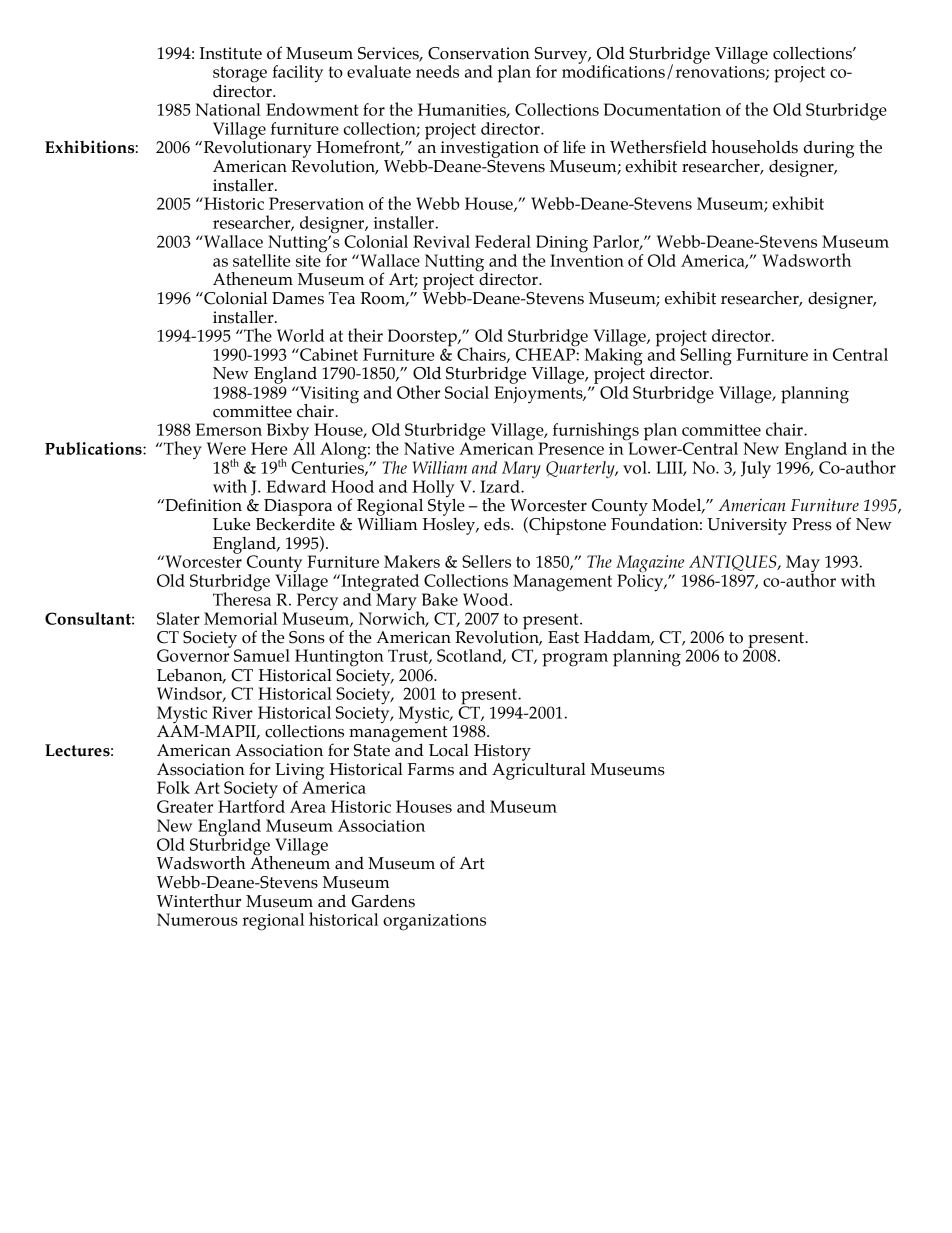  I want to click on Luke, so click(231, 524).
